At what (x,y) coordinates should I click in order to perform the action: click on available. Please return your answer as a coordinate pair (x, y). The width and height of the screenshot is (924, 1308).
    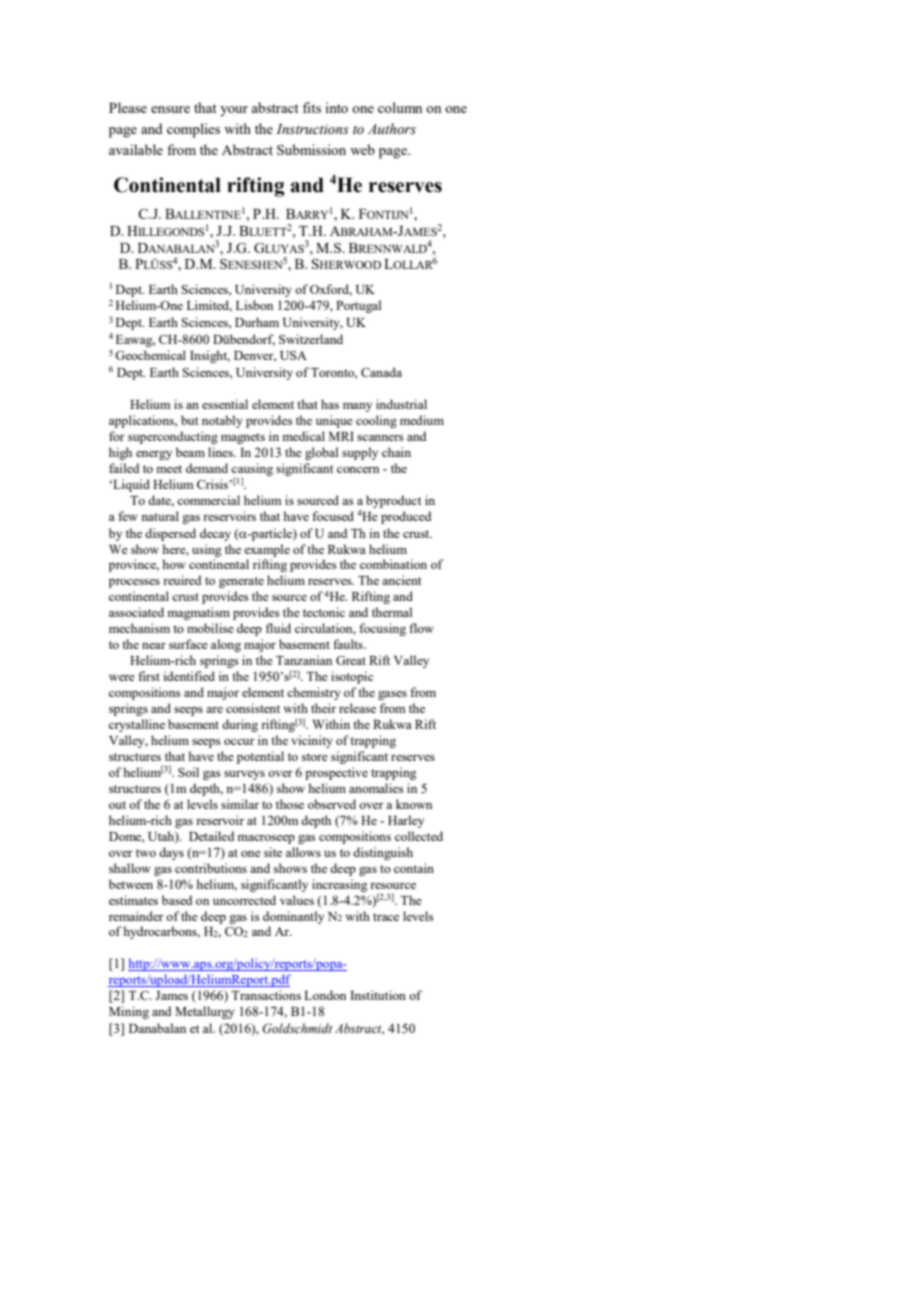
    Looking at the image, I should click on (136, 149).
